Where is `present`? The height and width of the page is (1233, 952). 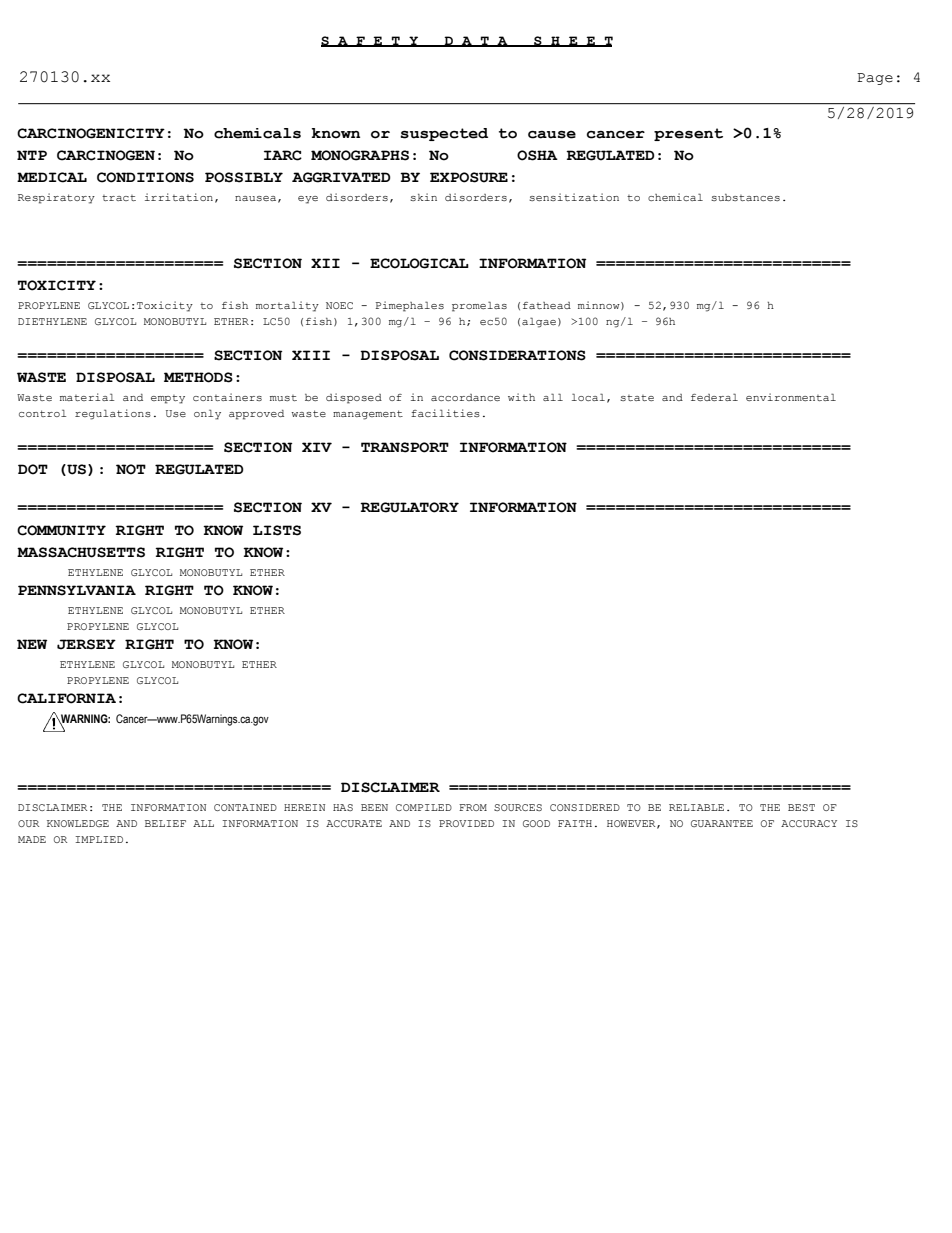
present is located at coordinates (688, 134).
